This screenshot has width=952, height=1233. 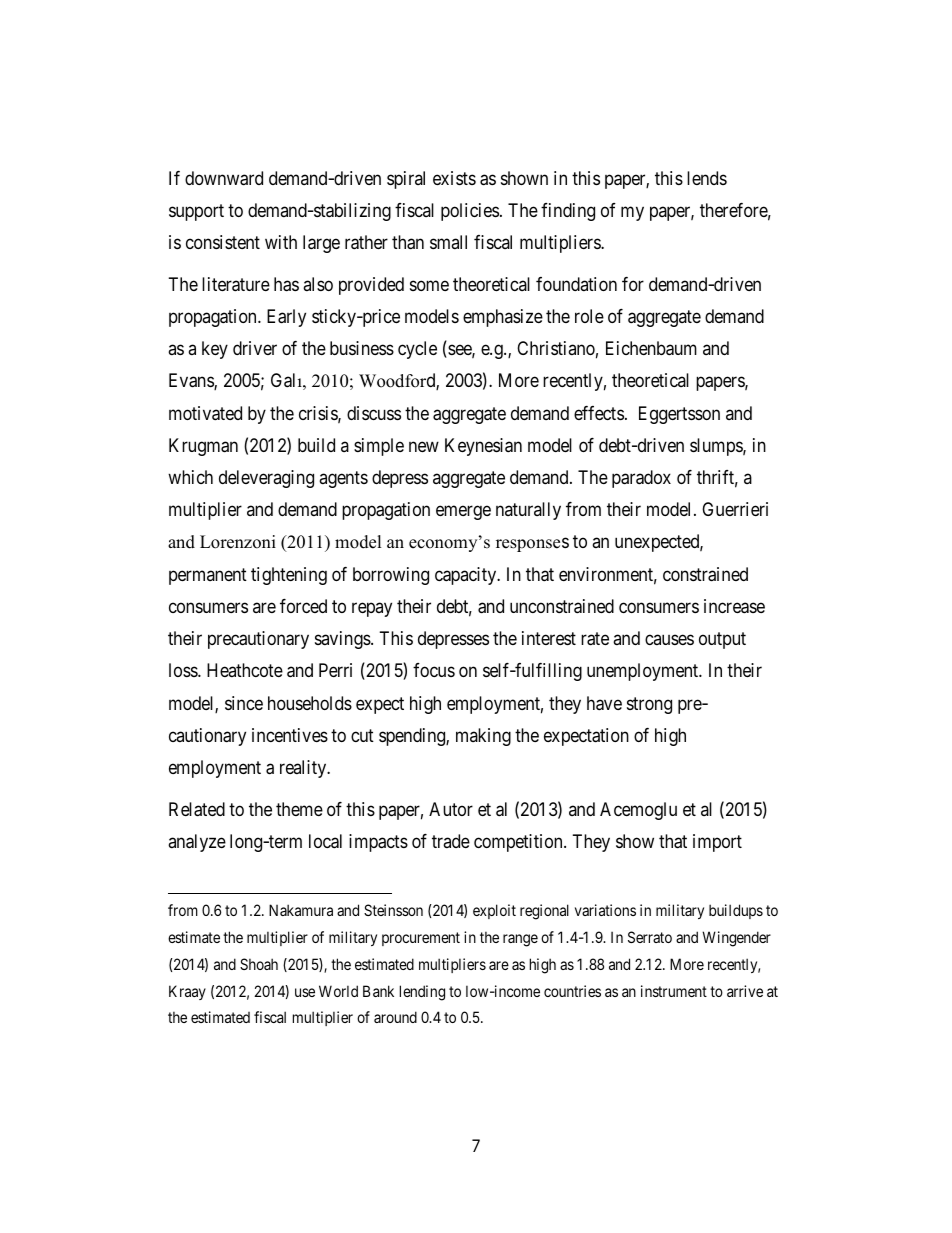 What do you see at coordinates (422, 993) in the screenshot?
I see `lending` at bounding box center [422, 993].
